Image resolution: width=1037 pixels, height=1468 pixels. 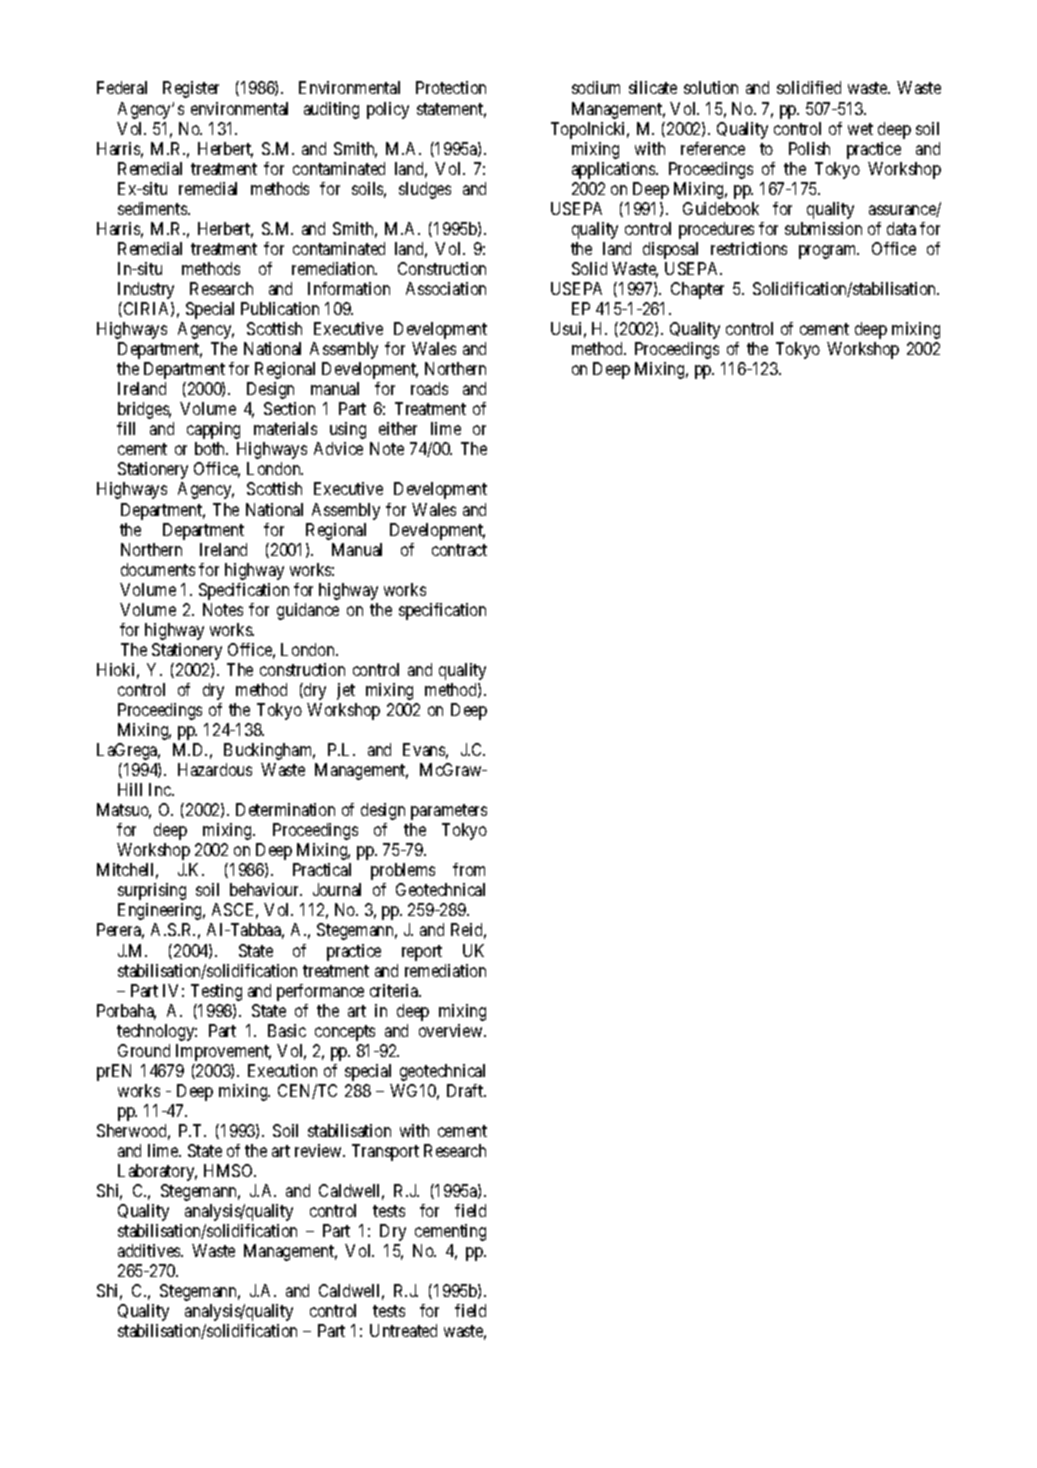 I want to click on Testing, so click(x=216, y=992).
